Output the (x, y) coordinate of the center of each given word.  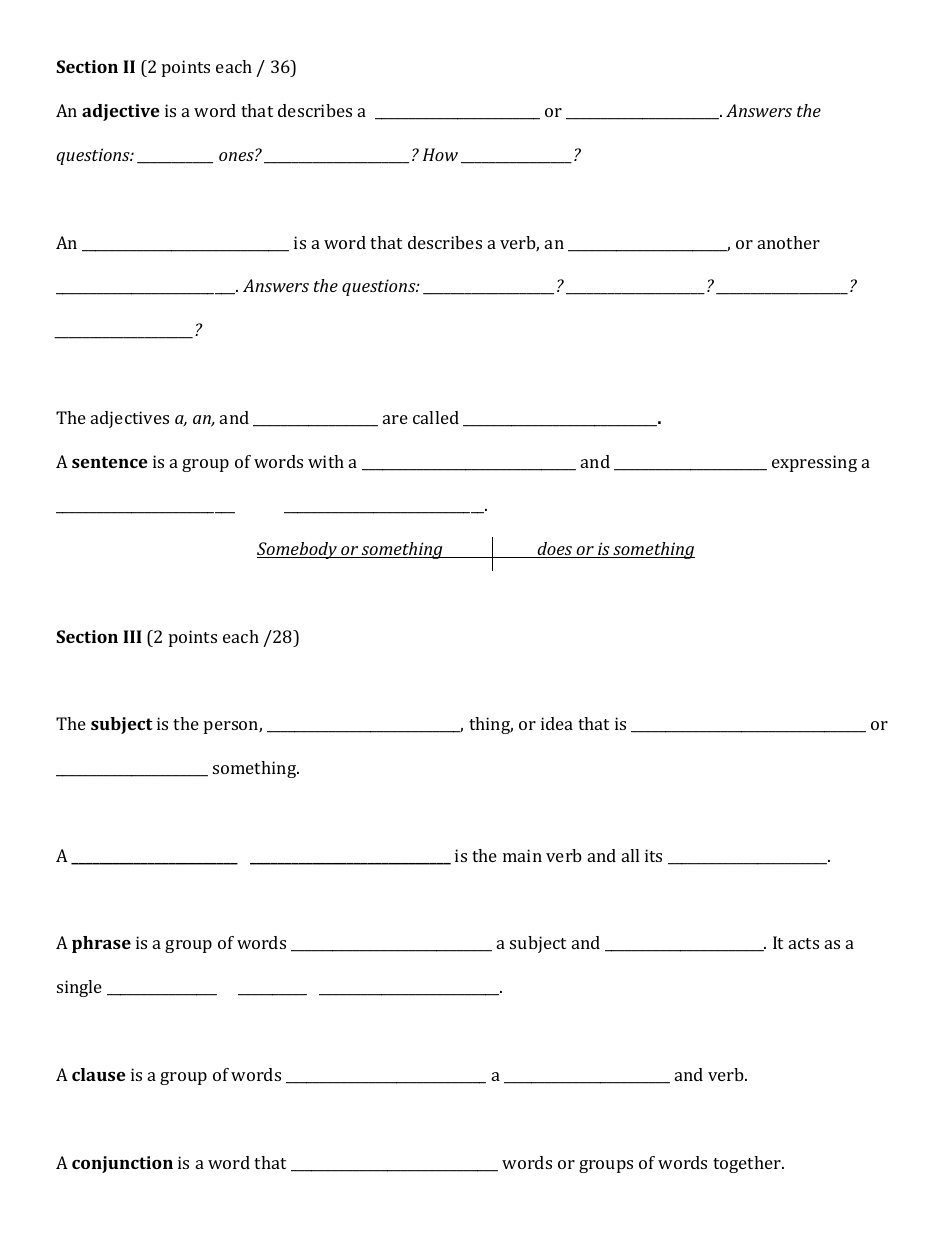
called (436, 417)
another (789, 242)
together (748, 1164)
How (440, 154)
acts (804, 943)
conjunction (122, 1164)
